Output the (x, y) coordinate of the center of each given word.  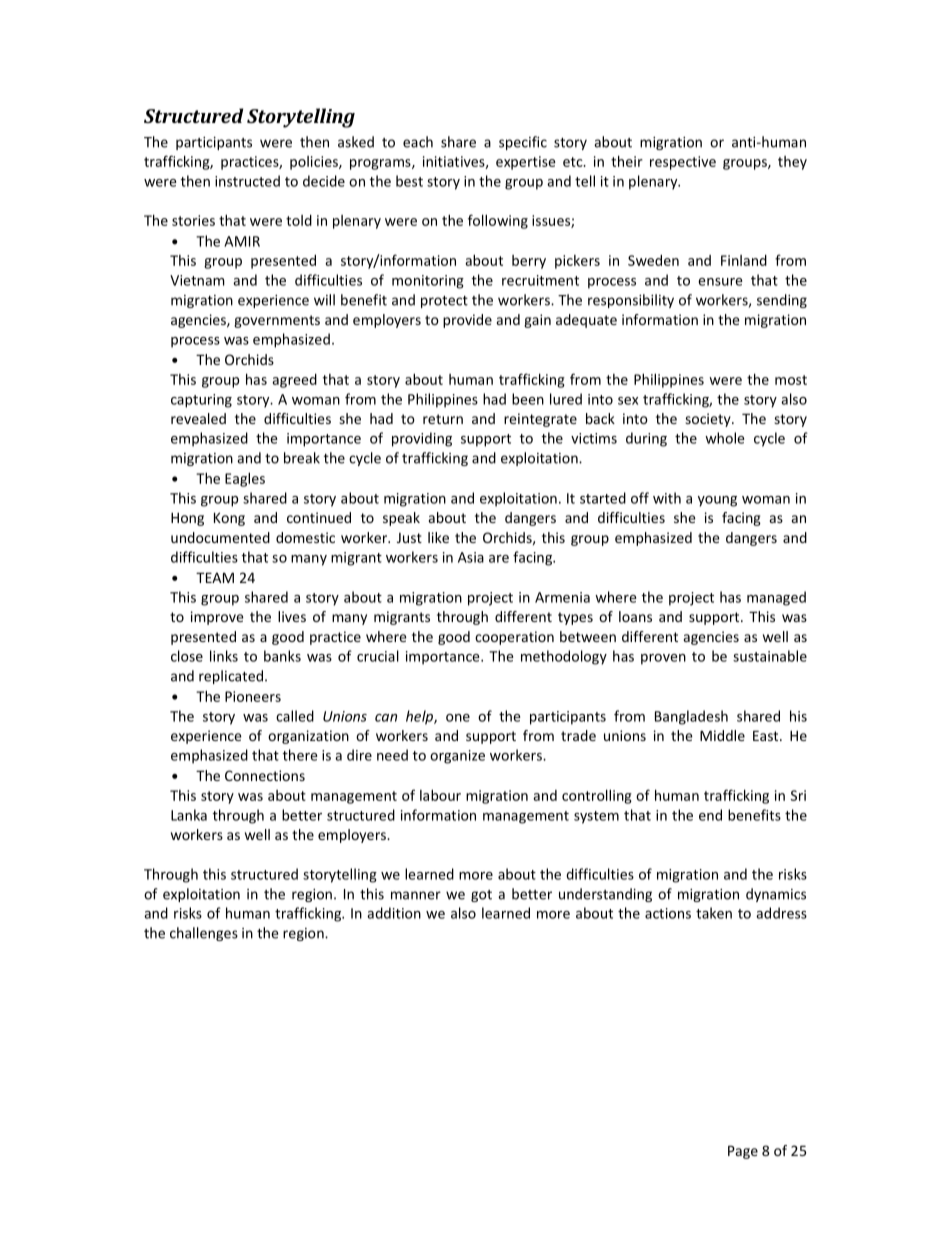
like (438, 537)
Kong (229, 519)
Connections (265, 775)
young (717, 501)
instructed (247, 181)
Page (743, 1152)
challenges (204, 934)
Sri (798, 795)
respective (683, 163)
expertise (526, 163)
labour (440, 795)
